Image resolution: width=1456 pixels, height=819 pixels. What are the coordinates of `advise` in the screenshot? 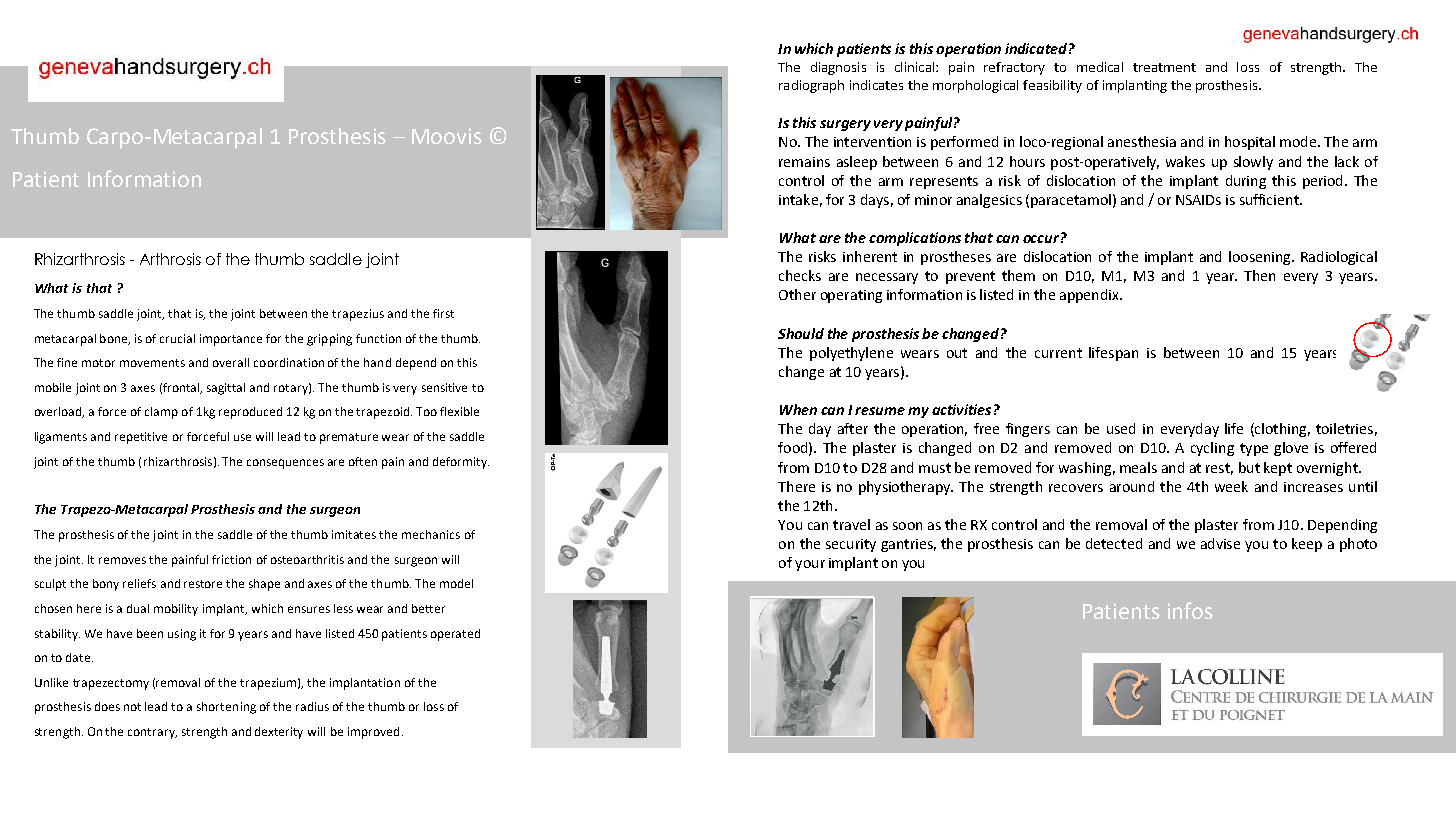 It's located at (1220, 543).
